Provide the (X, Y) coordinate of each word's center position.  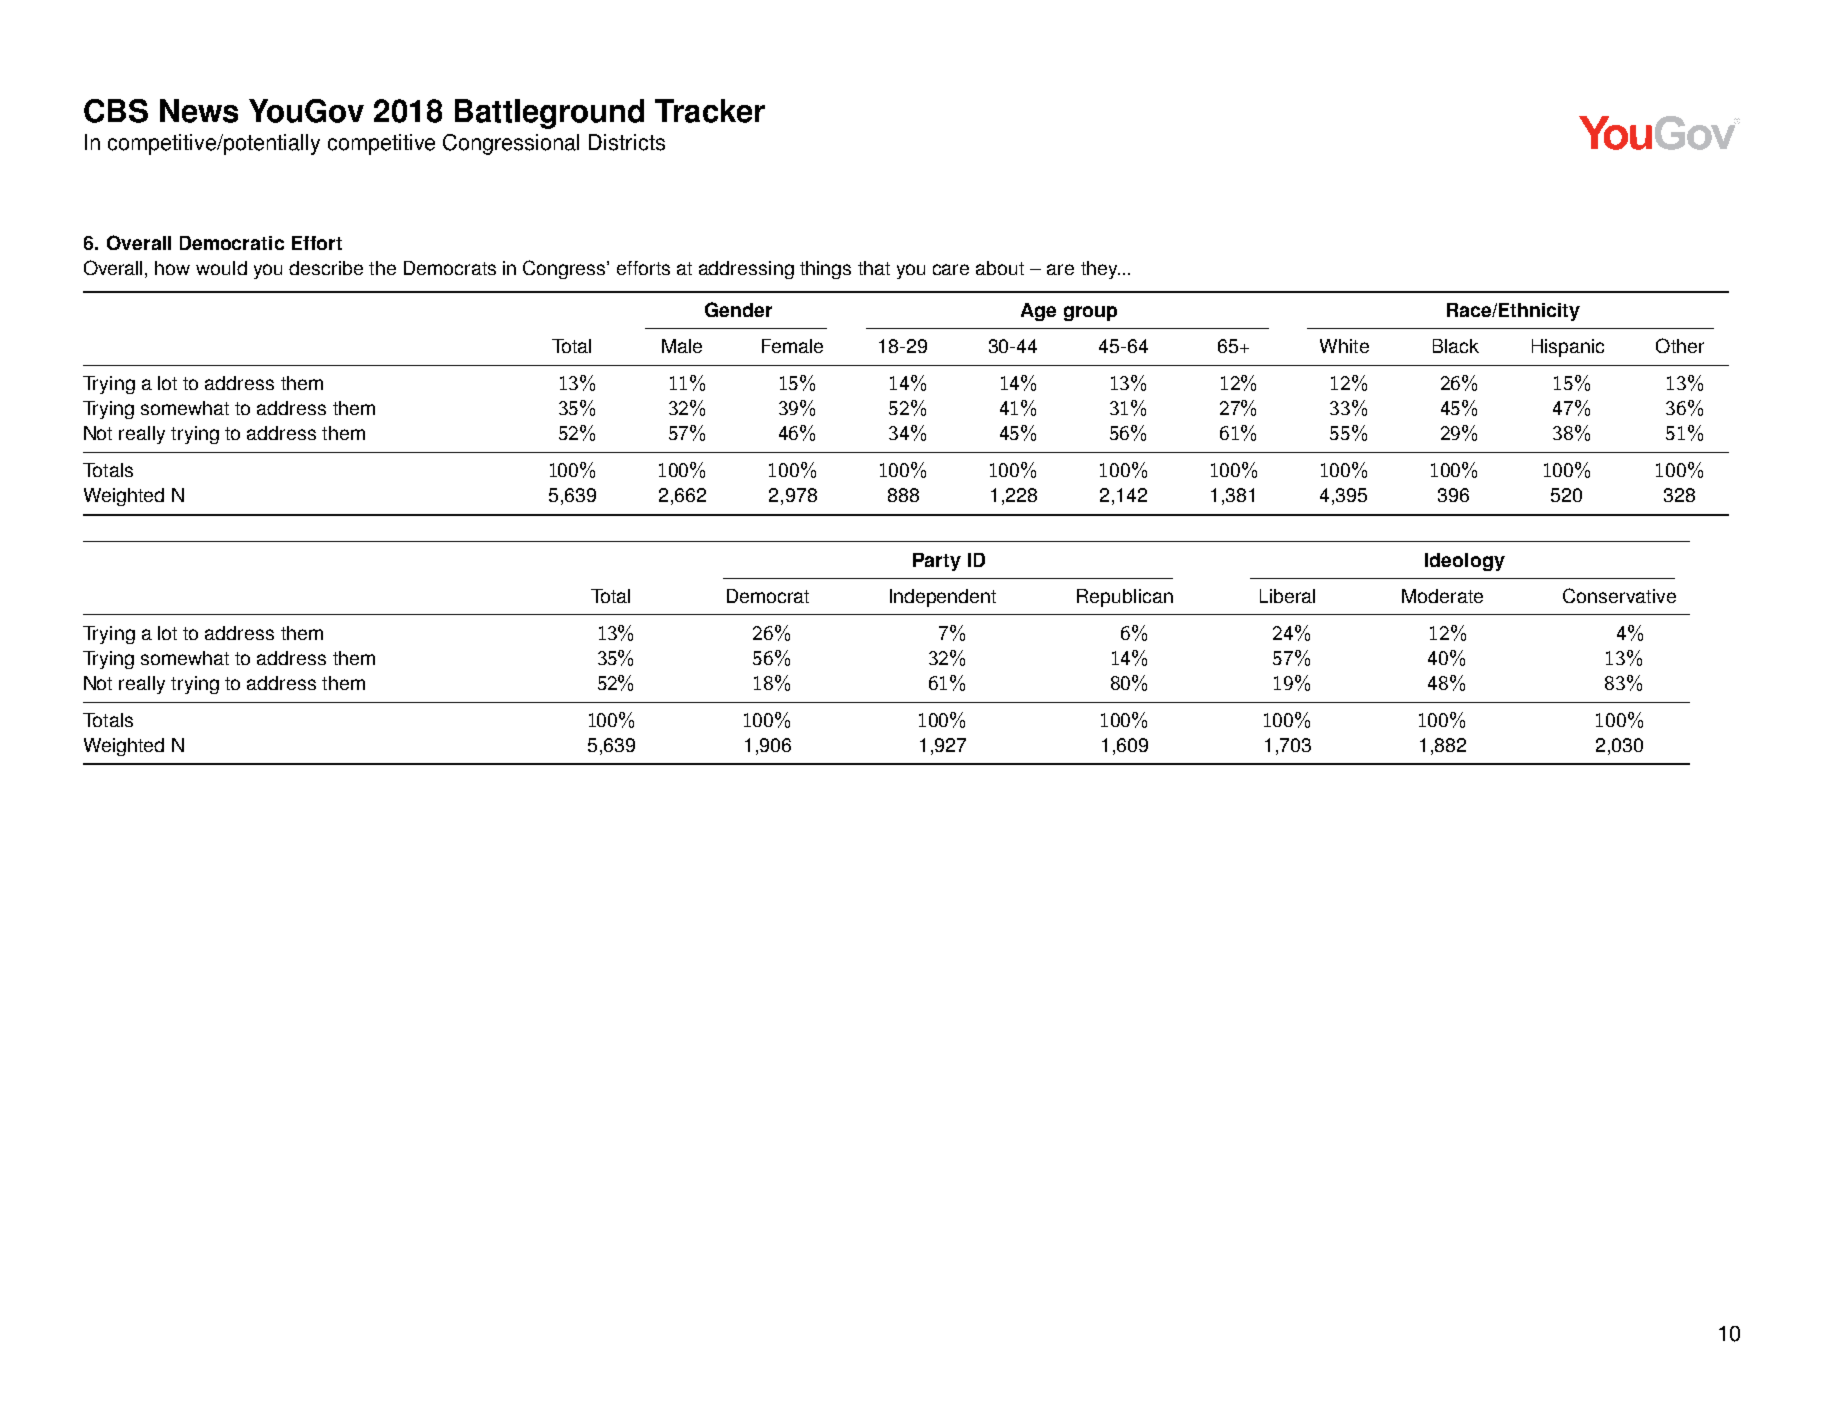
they (1100, 270)
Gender (738, 309)
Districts (627, 142)
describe (326, 268)
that (874, 268)
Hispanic (1568, 348)
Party (937, 562)
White (1344, 346)
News (199, 111)
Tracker (710, 111)
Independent (943, 598)
